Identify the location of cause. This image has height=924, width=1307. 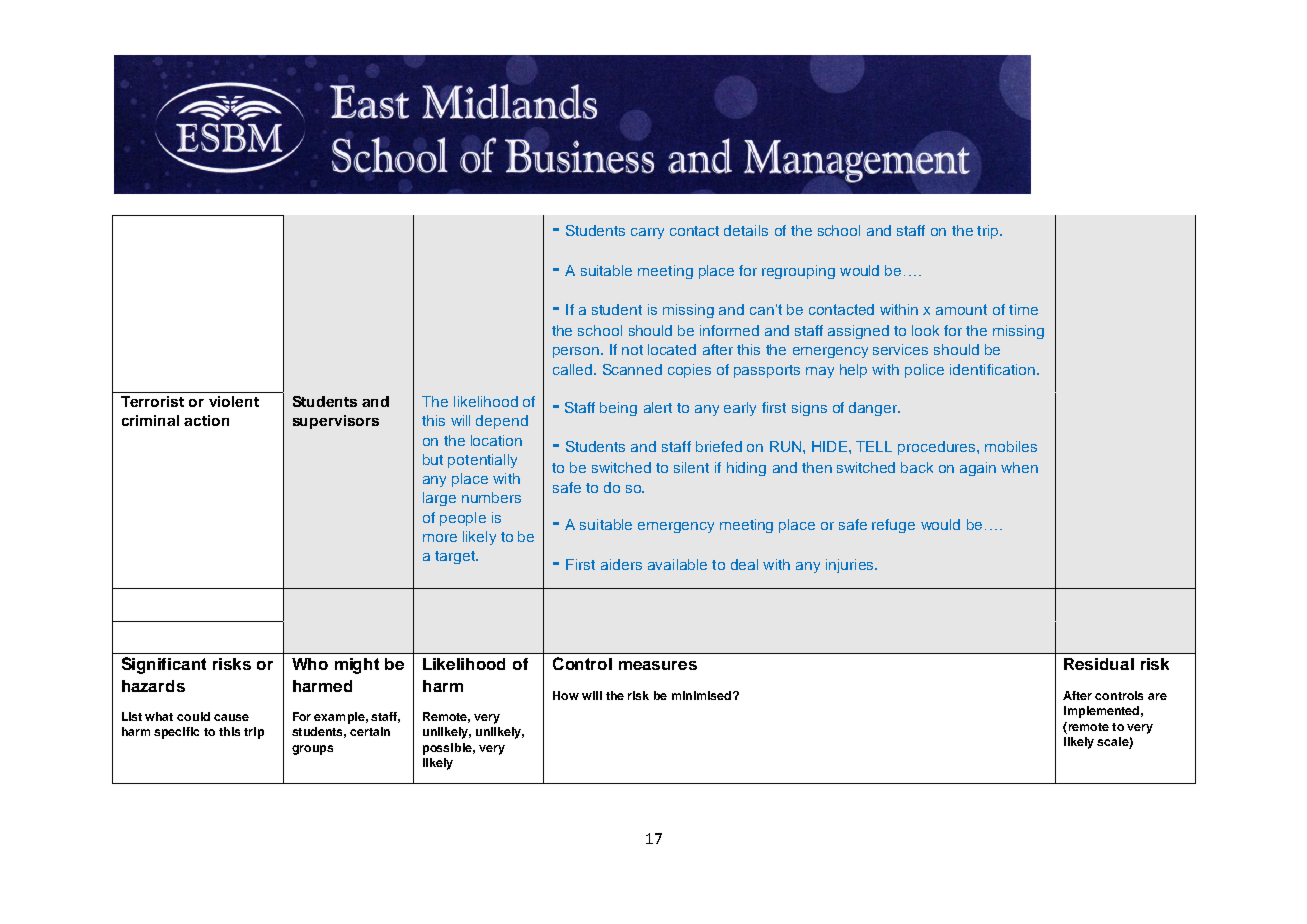
(231, 717).
